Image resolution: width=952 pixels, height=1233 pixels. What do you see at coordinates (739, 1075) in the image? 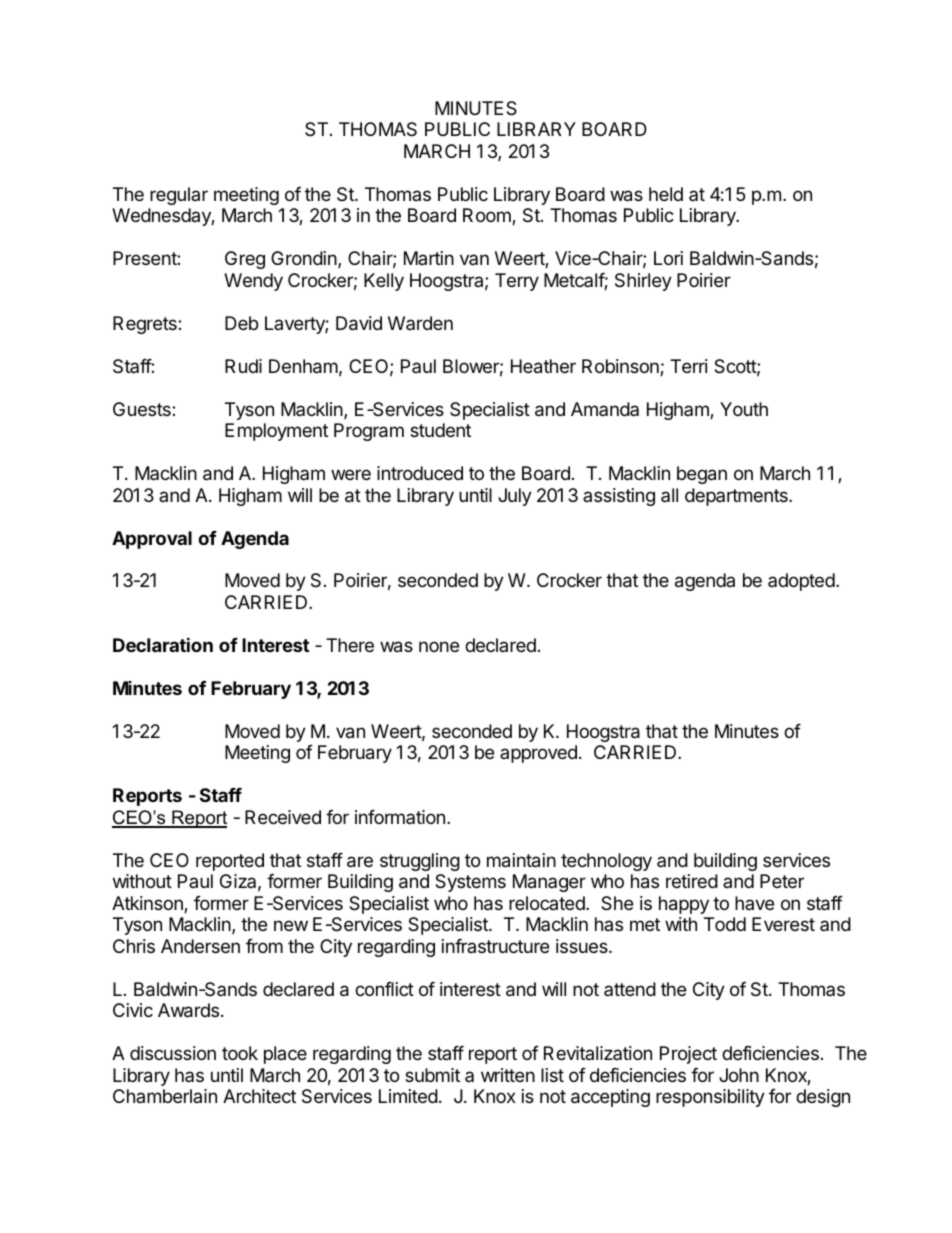
I see `John` at bounding box center [739, 1075].
